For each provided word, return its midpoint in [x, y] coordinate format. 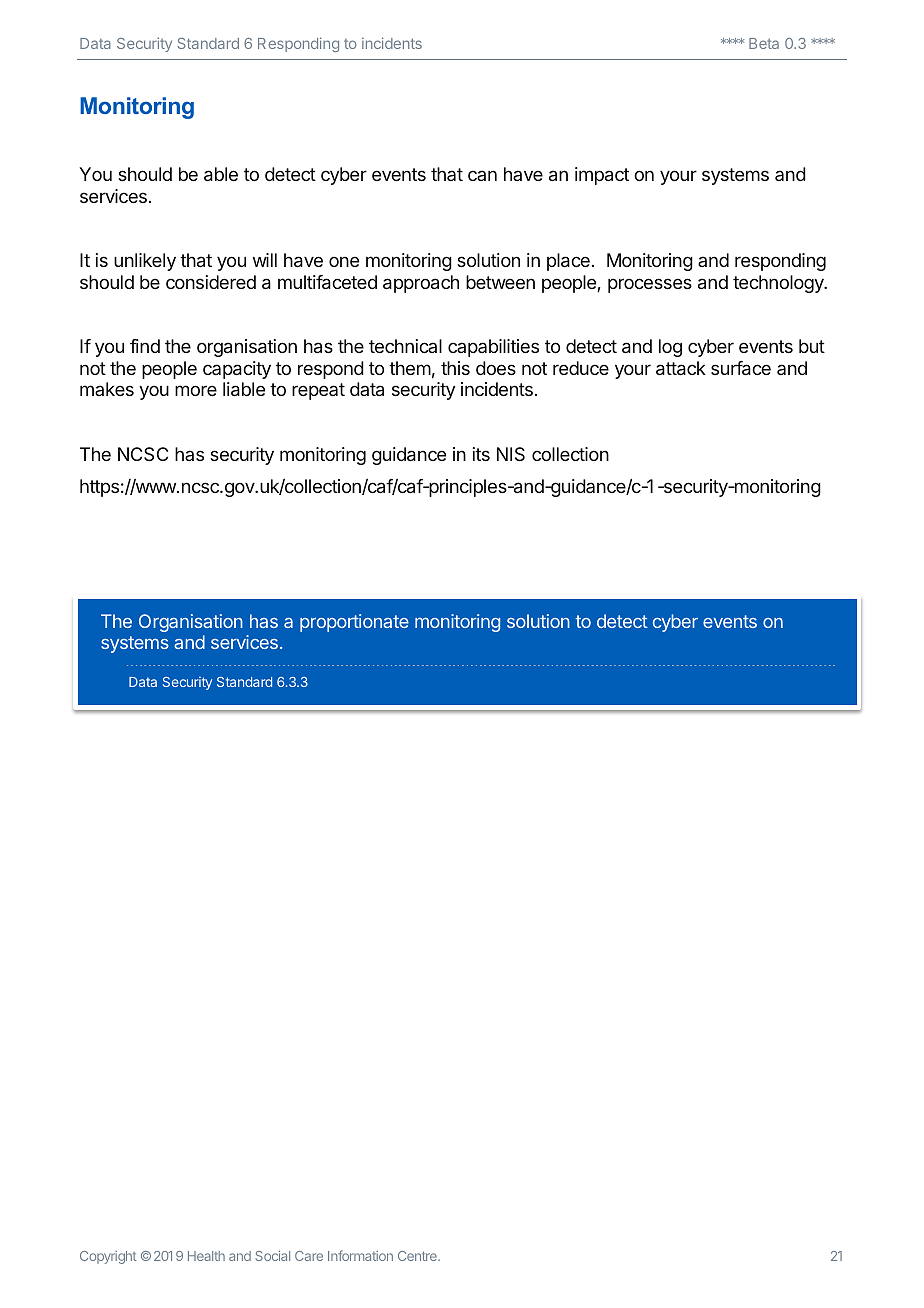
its [481, 454]
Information [360, 1255]
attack [681, 368]
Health [206, 1256]
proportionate [354, 623]
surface [741, 368]
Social [273, 1256]
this [455, 368]
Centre [418, 1256]
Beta [764, 43]
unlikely [145, 262]
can [482, 175]
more [196, 390]
